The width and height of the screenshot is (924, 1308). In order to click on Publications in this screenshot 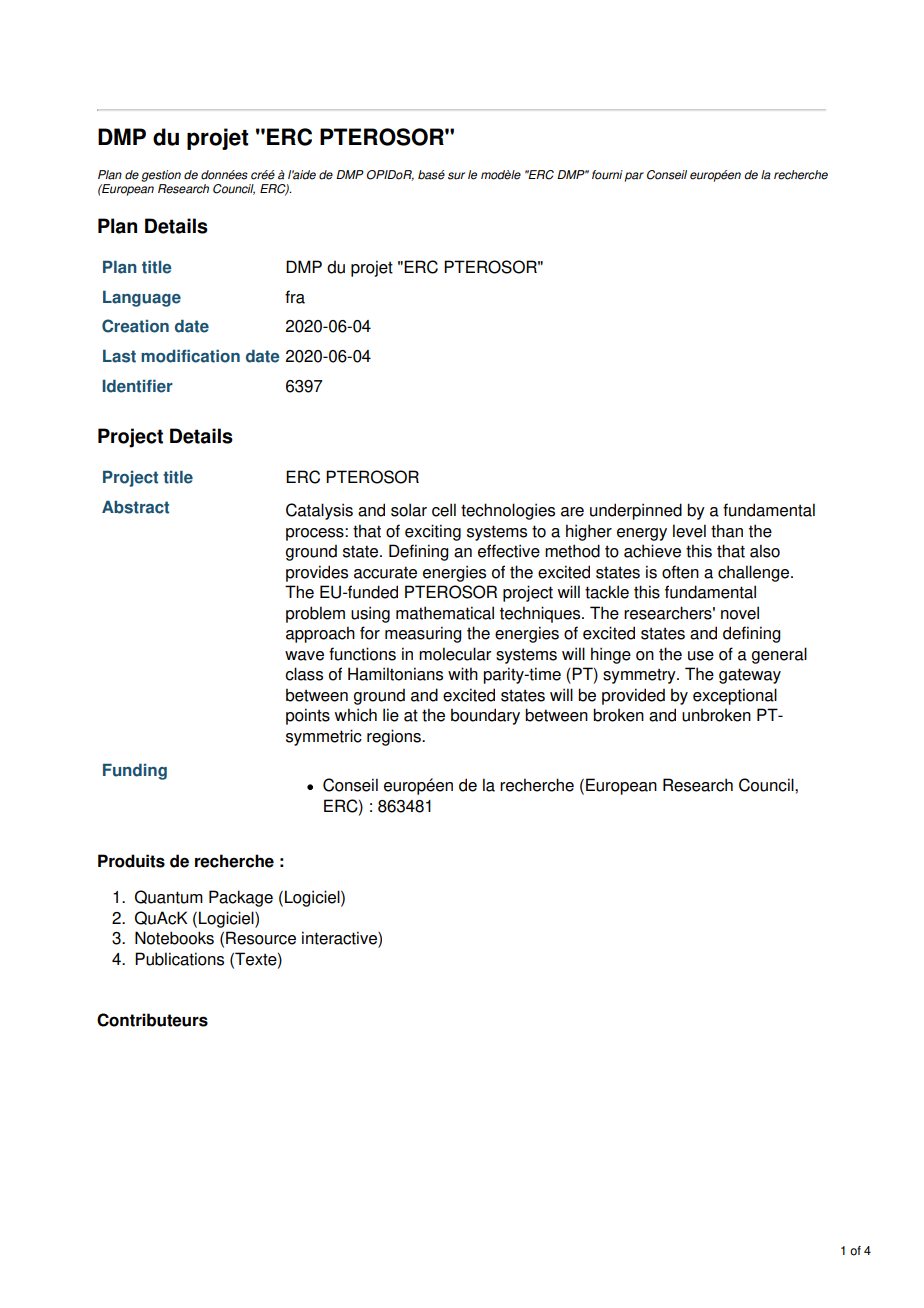, I will do `click(179, 959)`.
